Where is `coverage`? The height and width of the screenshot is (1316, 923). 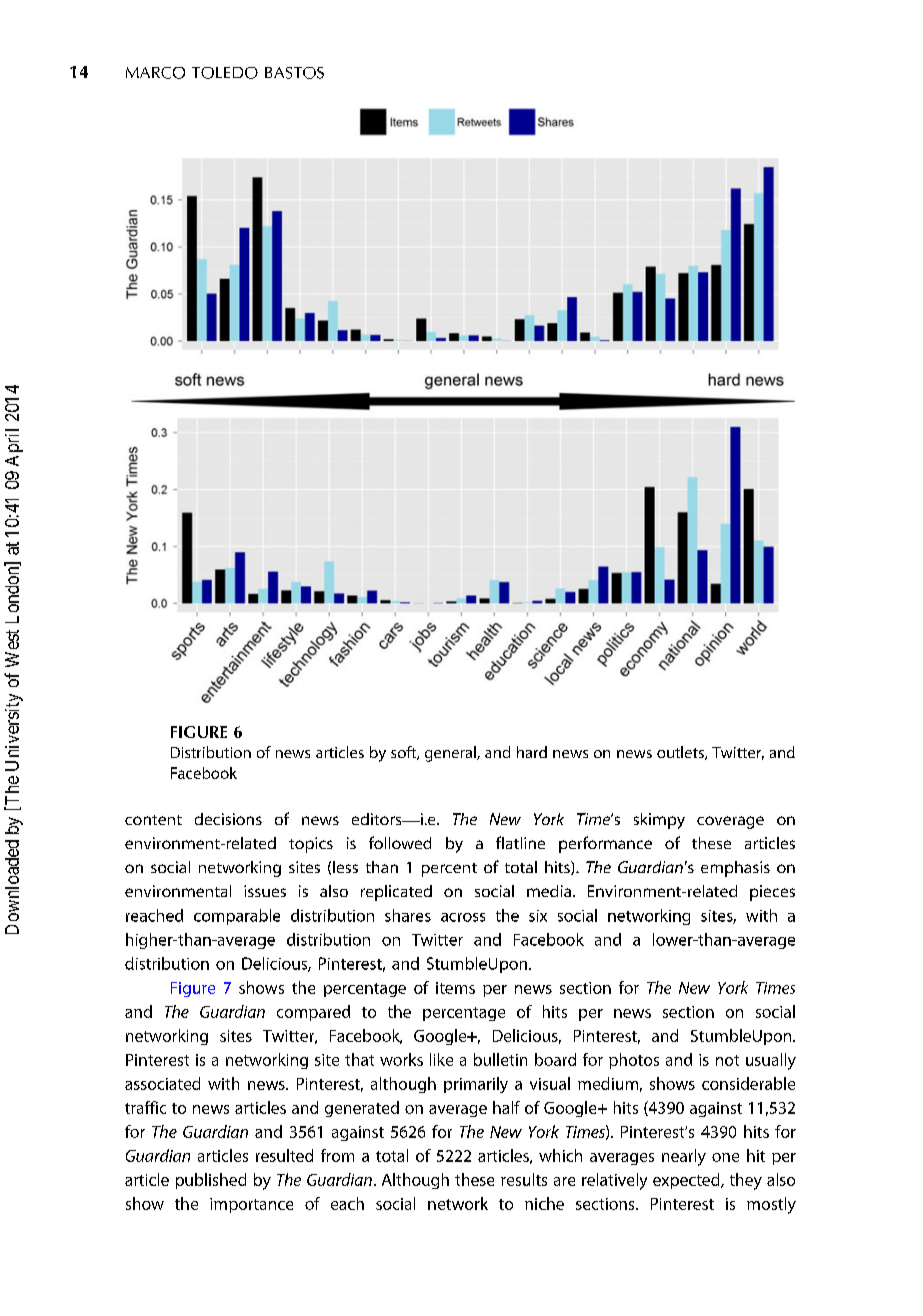
coverage is located at coordinates (730, 822).
